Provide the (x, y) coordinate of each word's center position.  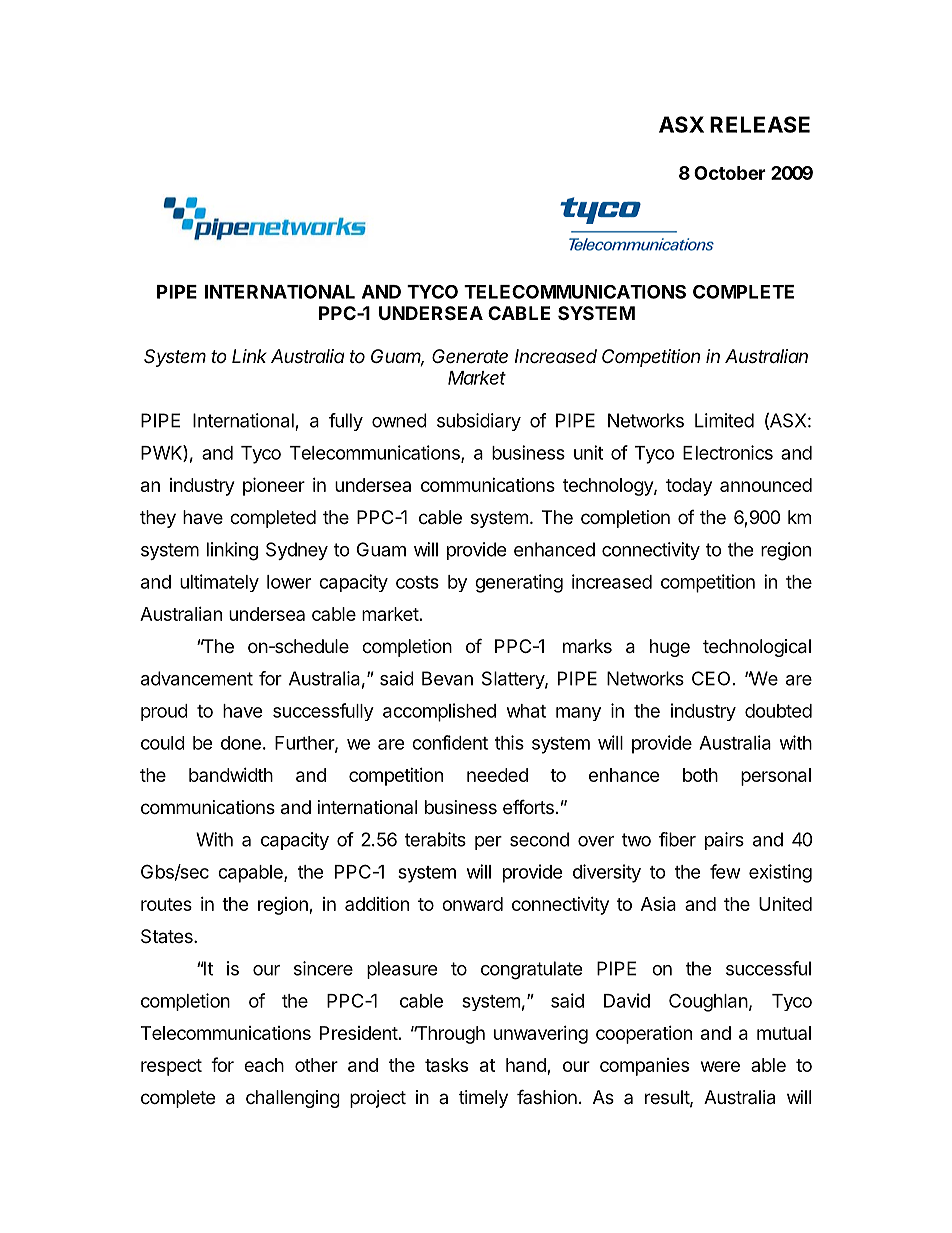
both (700, 775)
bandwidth (231, 775)
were (720, 1066)
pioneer (274, 486)
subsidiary (479, 422)
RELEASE (760, 124)
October (730, 173)
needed (497, 775)
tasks (446, 1065)
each (264, 1065)
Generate (470, 356)
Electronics (728, 452)
